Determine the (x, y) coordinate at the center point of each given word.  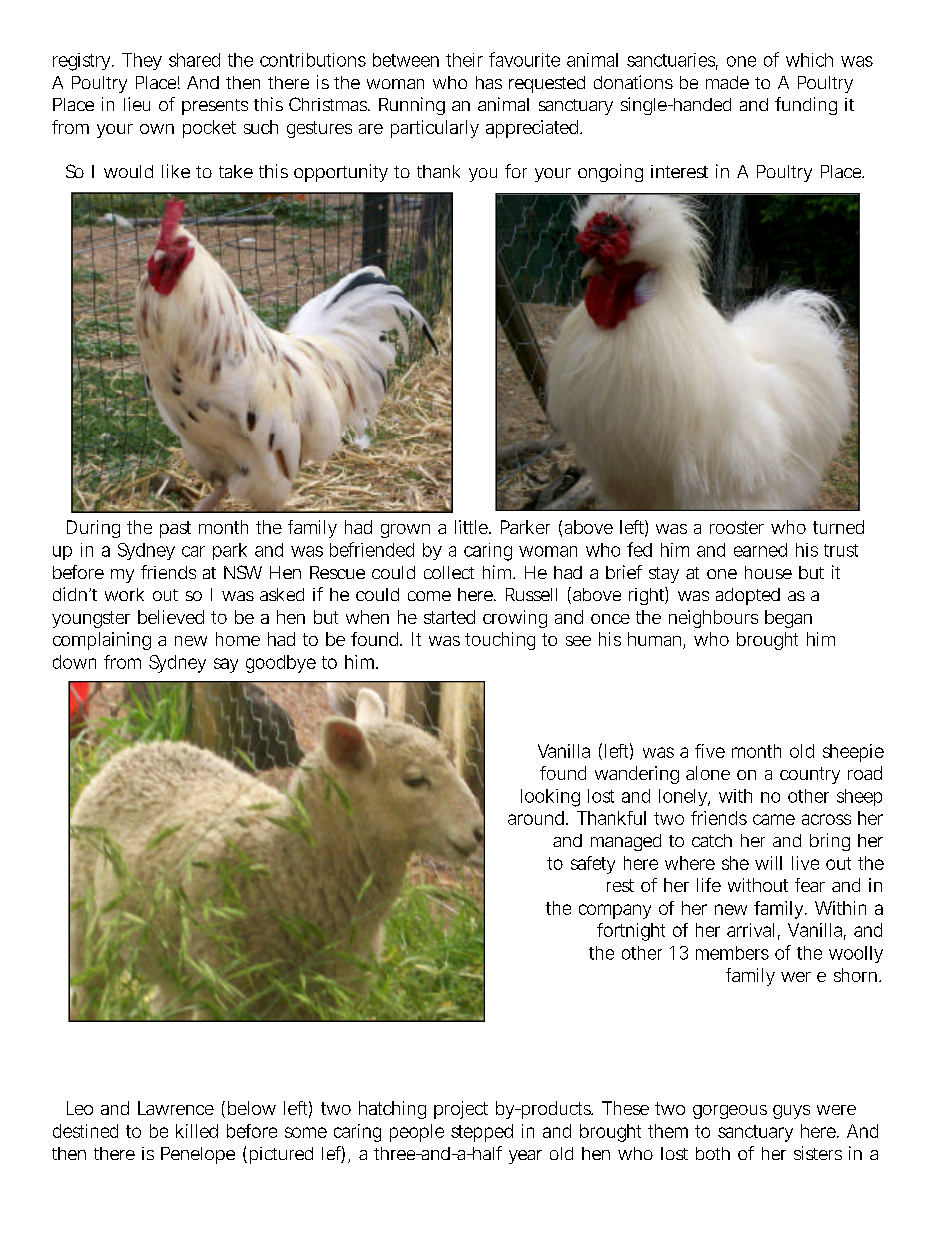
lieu (137, 104)
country (810, 775)
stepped (482, 1133)
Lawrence (176, 1108)
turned (838, 527)
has (489, 82)
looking (550, 798)
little (471, 527)
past (175, 529)
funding (806, 106)
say (226, 665)
